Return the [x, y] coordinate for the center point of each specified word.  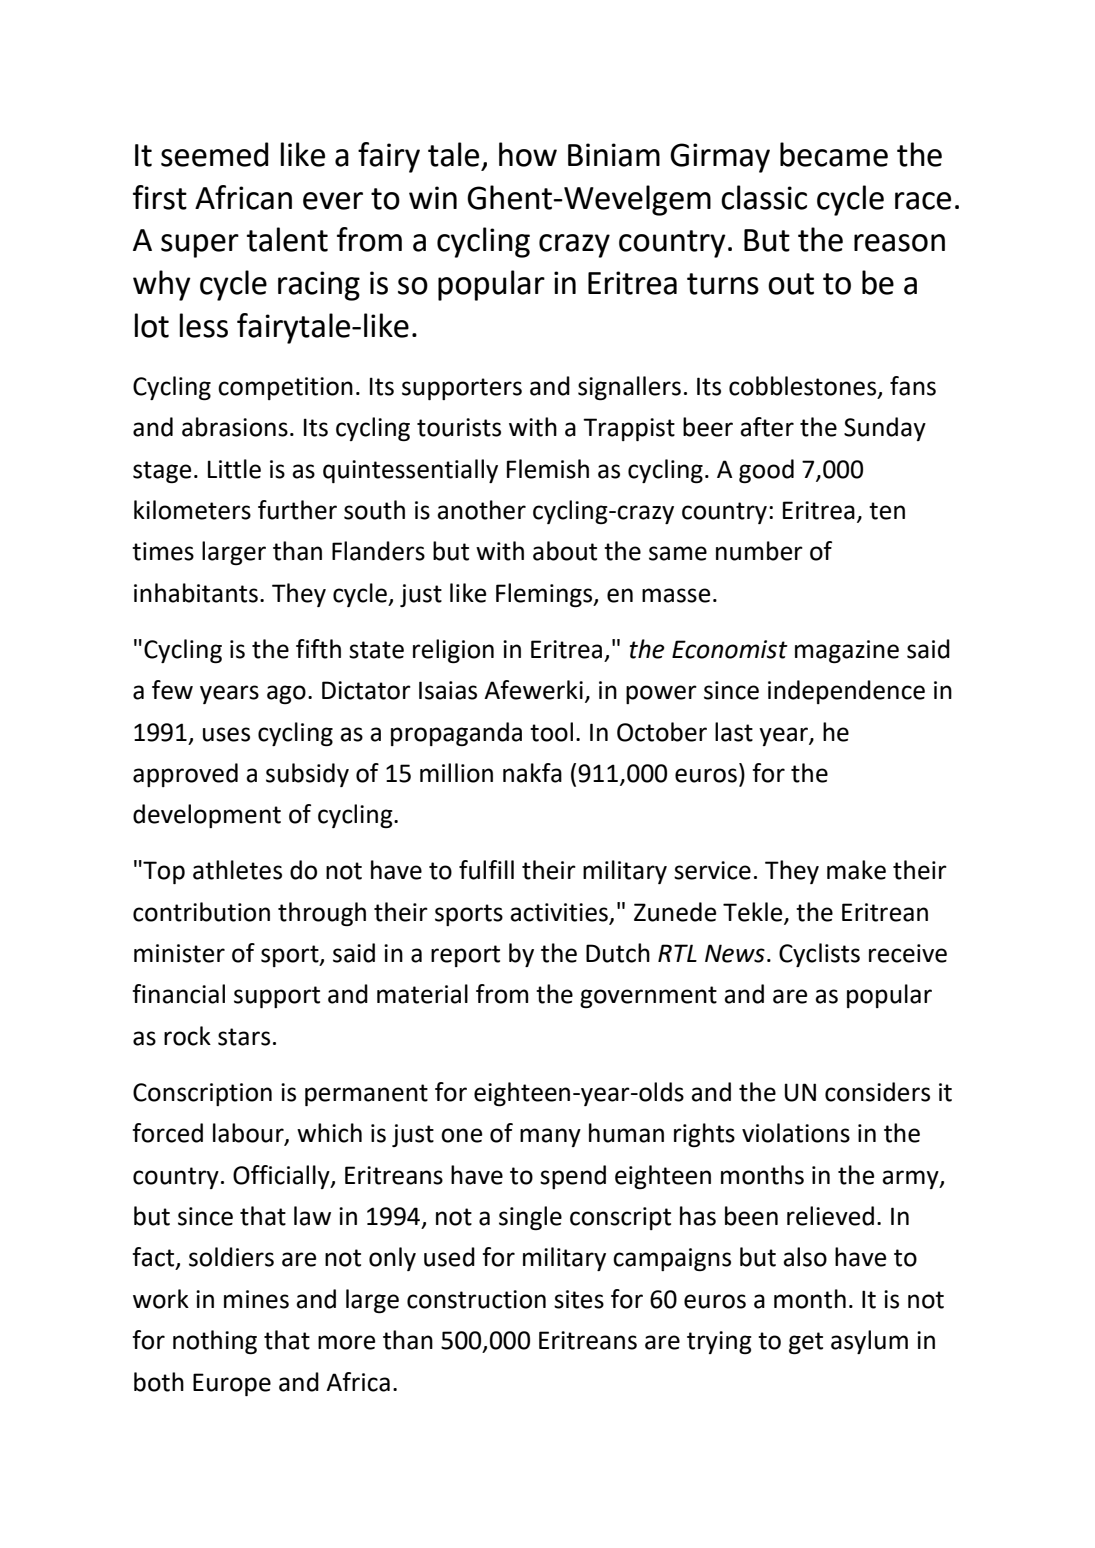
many [550, 1137]
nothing [215, 1342]
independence [846, 692]
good [766, 471]
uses [226, 734]
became [834, 154]
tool [551, 732]
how [528, 154]
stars [244, 1037]
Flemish [548, 469]
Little [234, 469]
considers [877, 1092]
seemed [215, 154]
